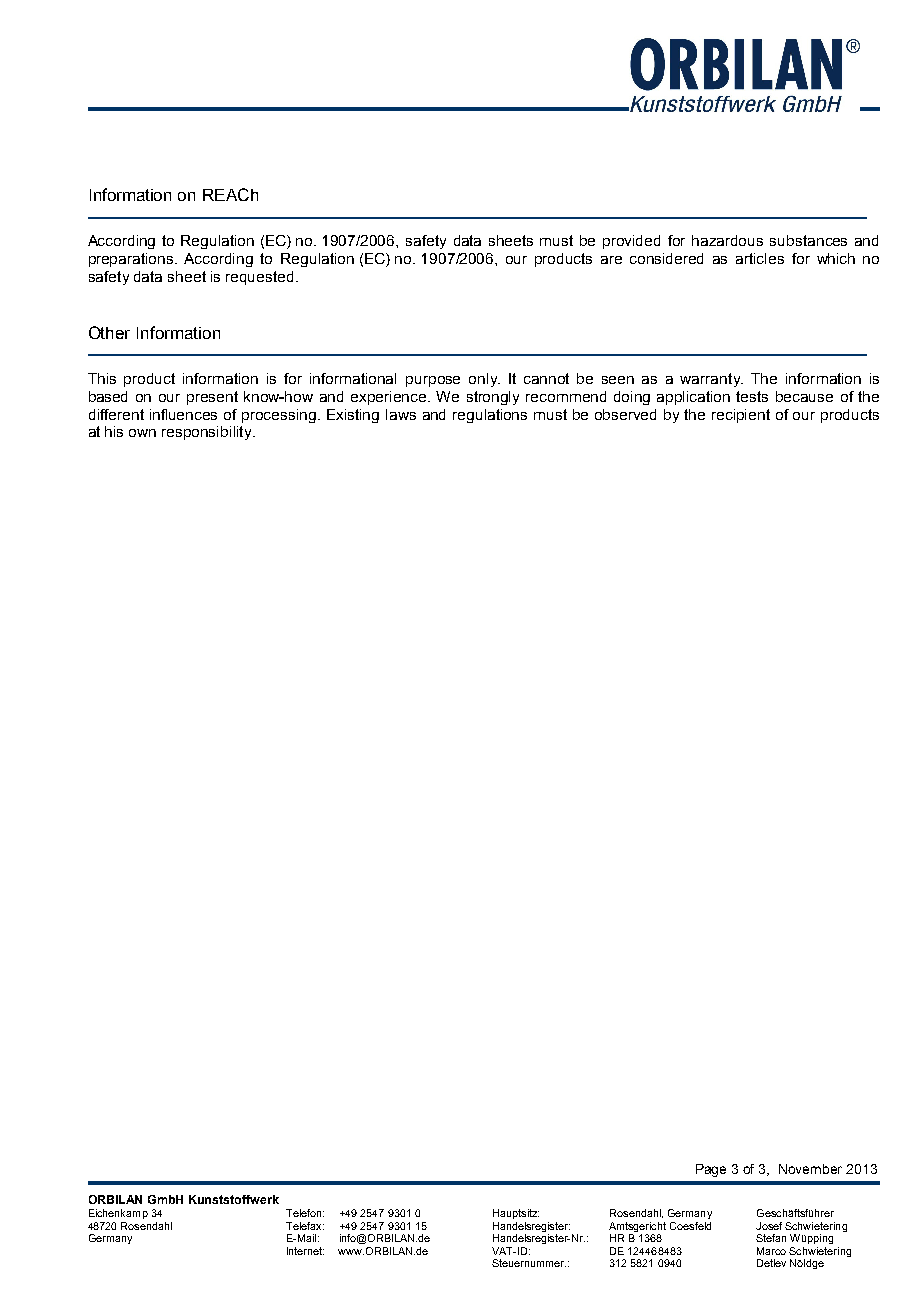 The image size is (924, 1308). Describe the element at coordinates (401, 414) in the screenshot. I see `laws` at that location.
